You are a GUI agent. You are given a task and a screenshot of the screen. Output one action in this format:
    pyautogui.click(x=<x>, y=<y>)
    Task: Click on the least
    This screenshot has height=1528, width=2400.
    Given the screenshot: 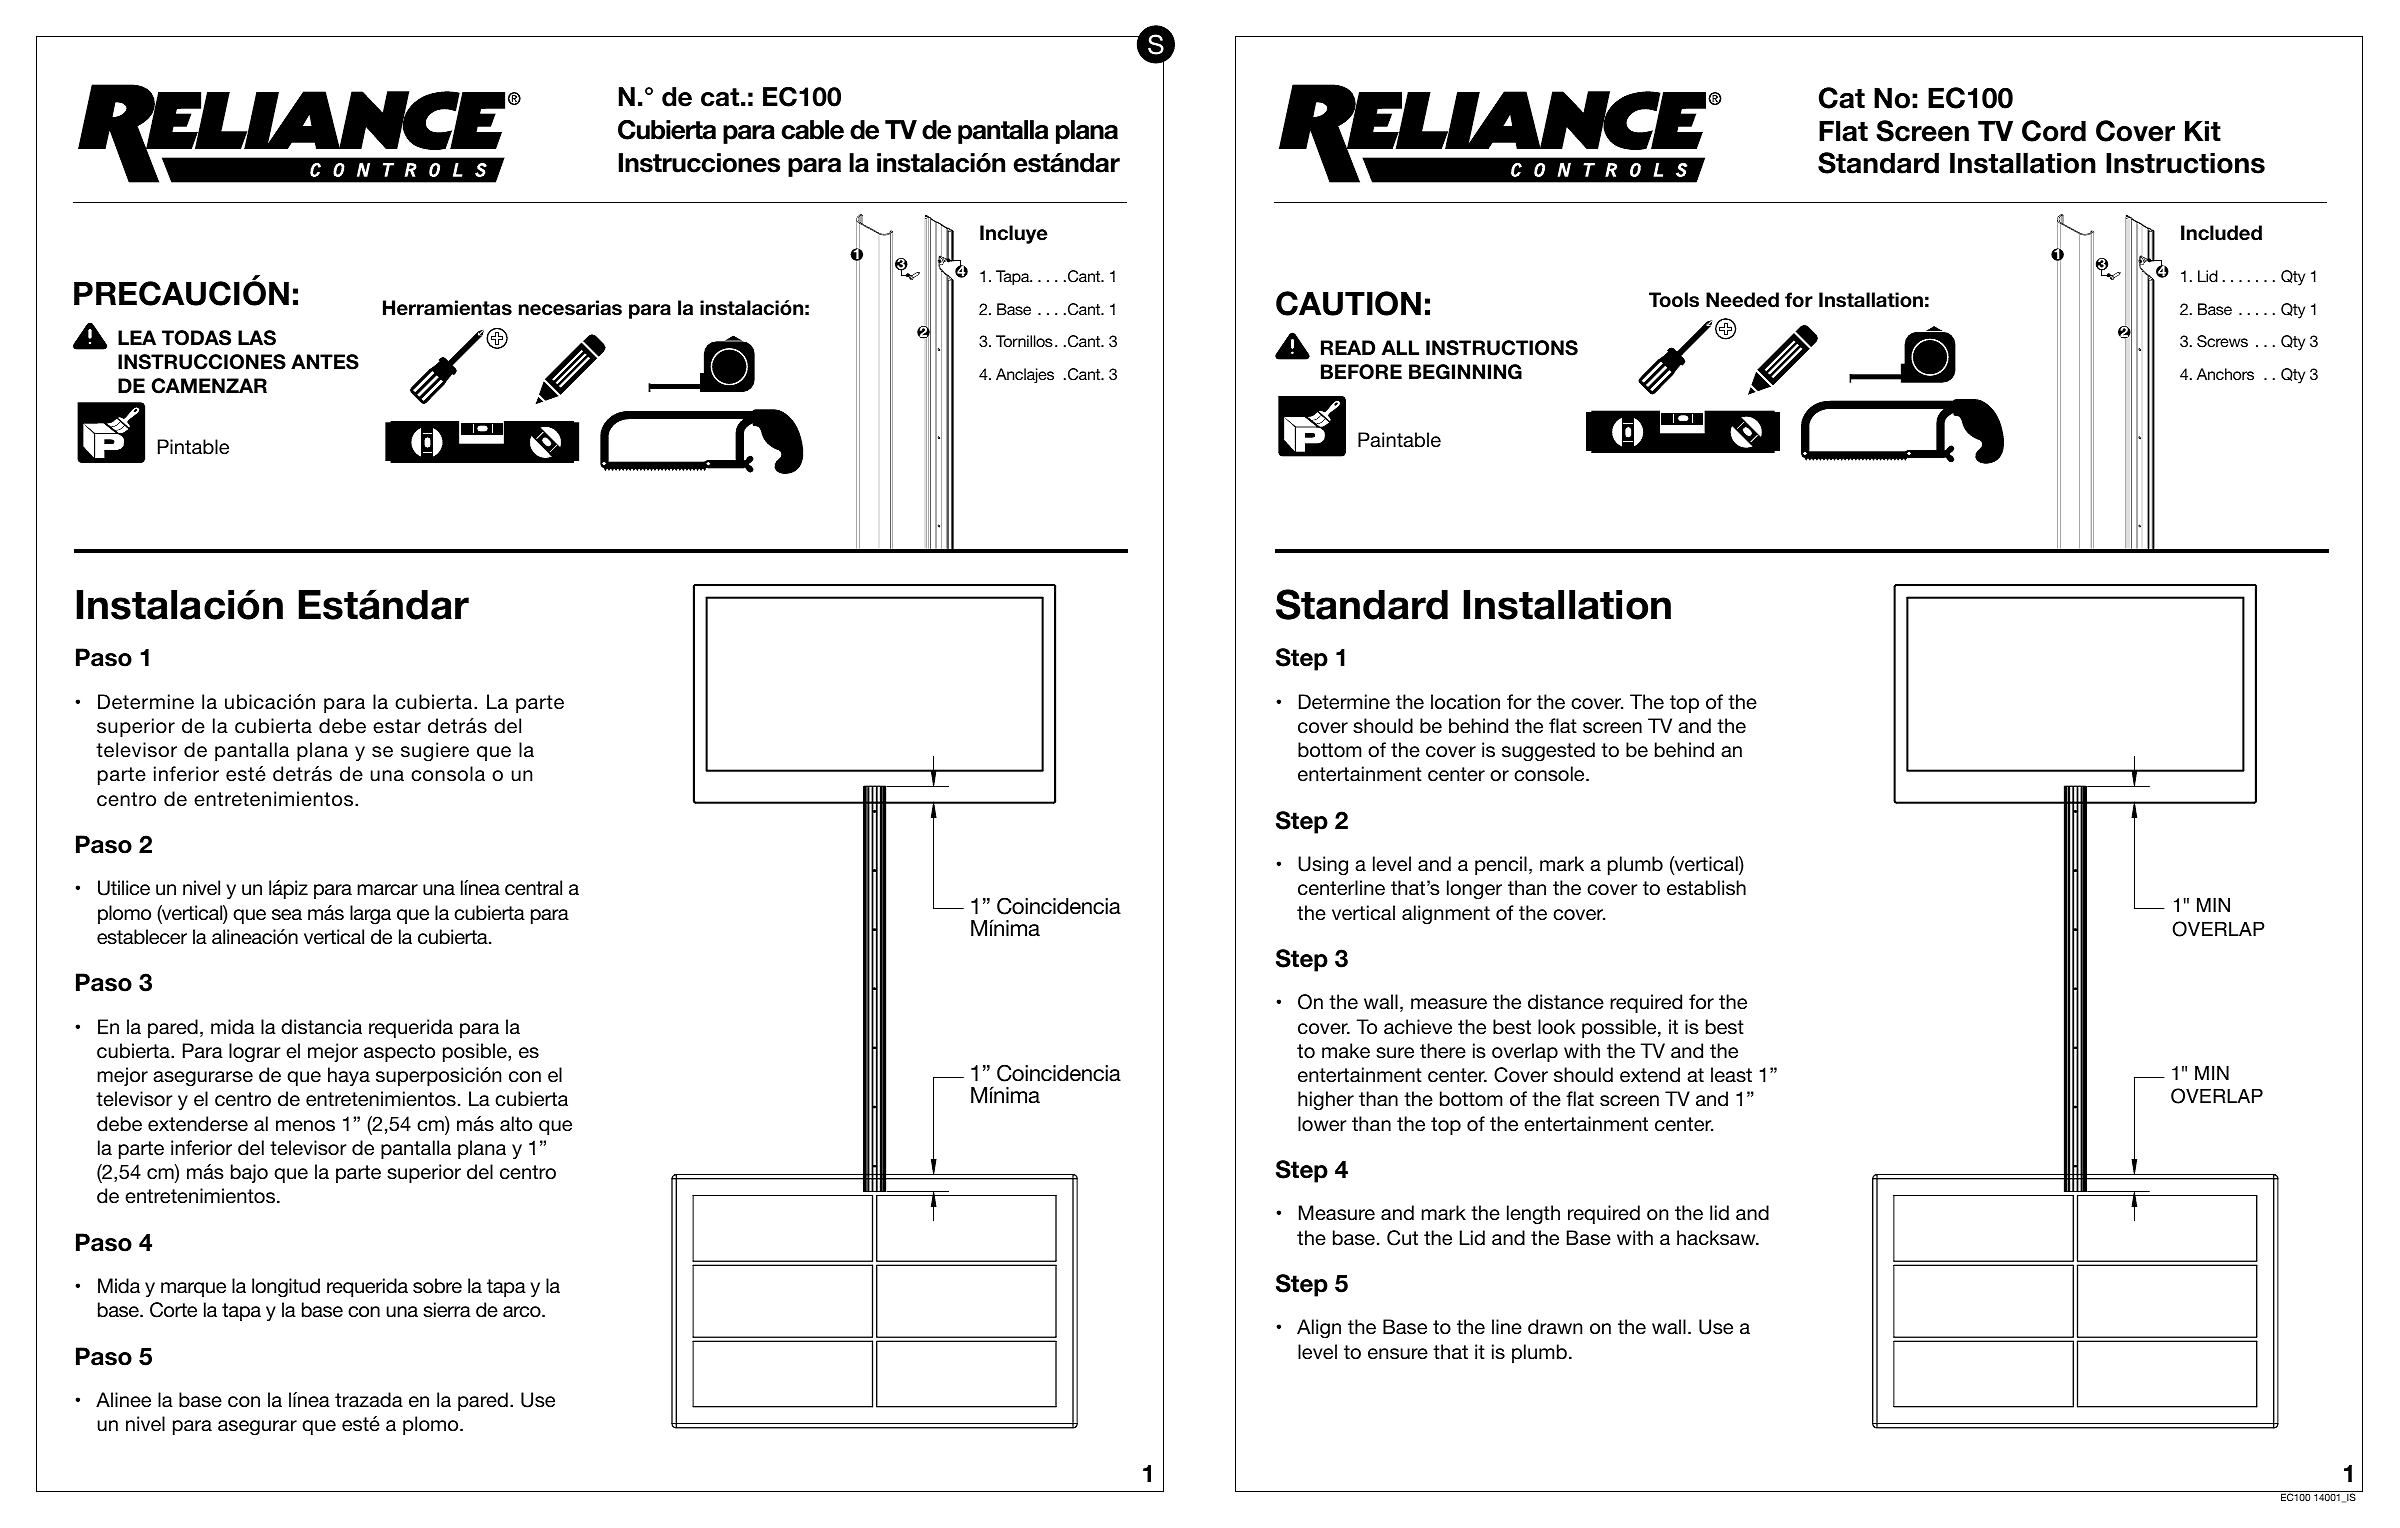 What is the action you would take?
    pyautogui.click(x=1731, y=1074)
